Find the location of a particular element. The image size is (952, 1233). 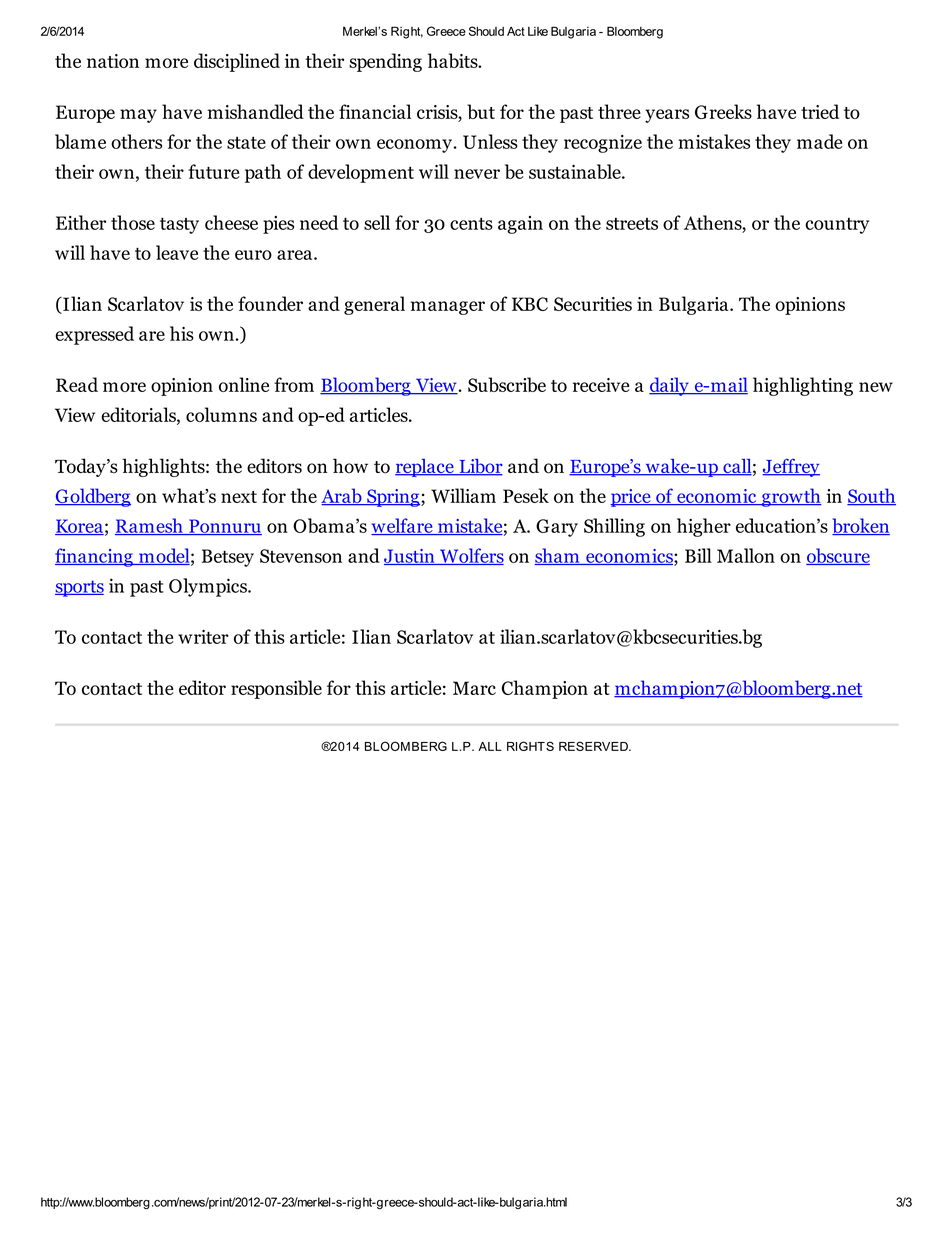

RESERVED is located at coordinates (594, 746).
